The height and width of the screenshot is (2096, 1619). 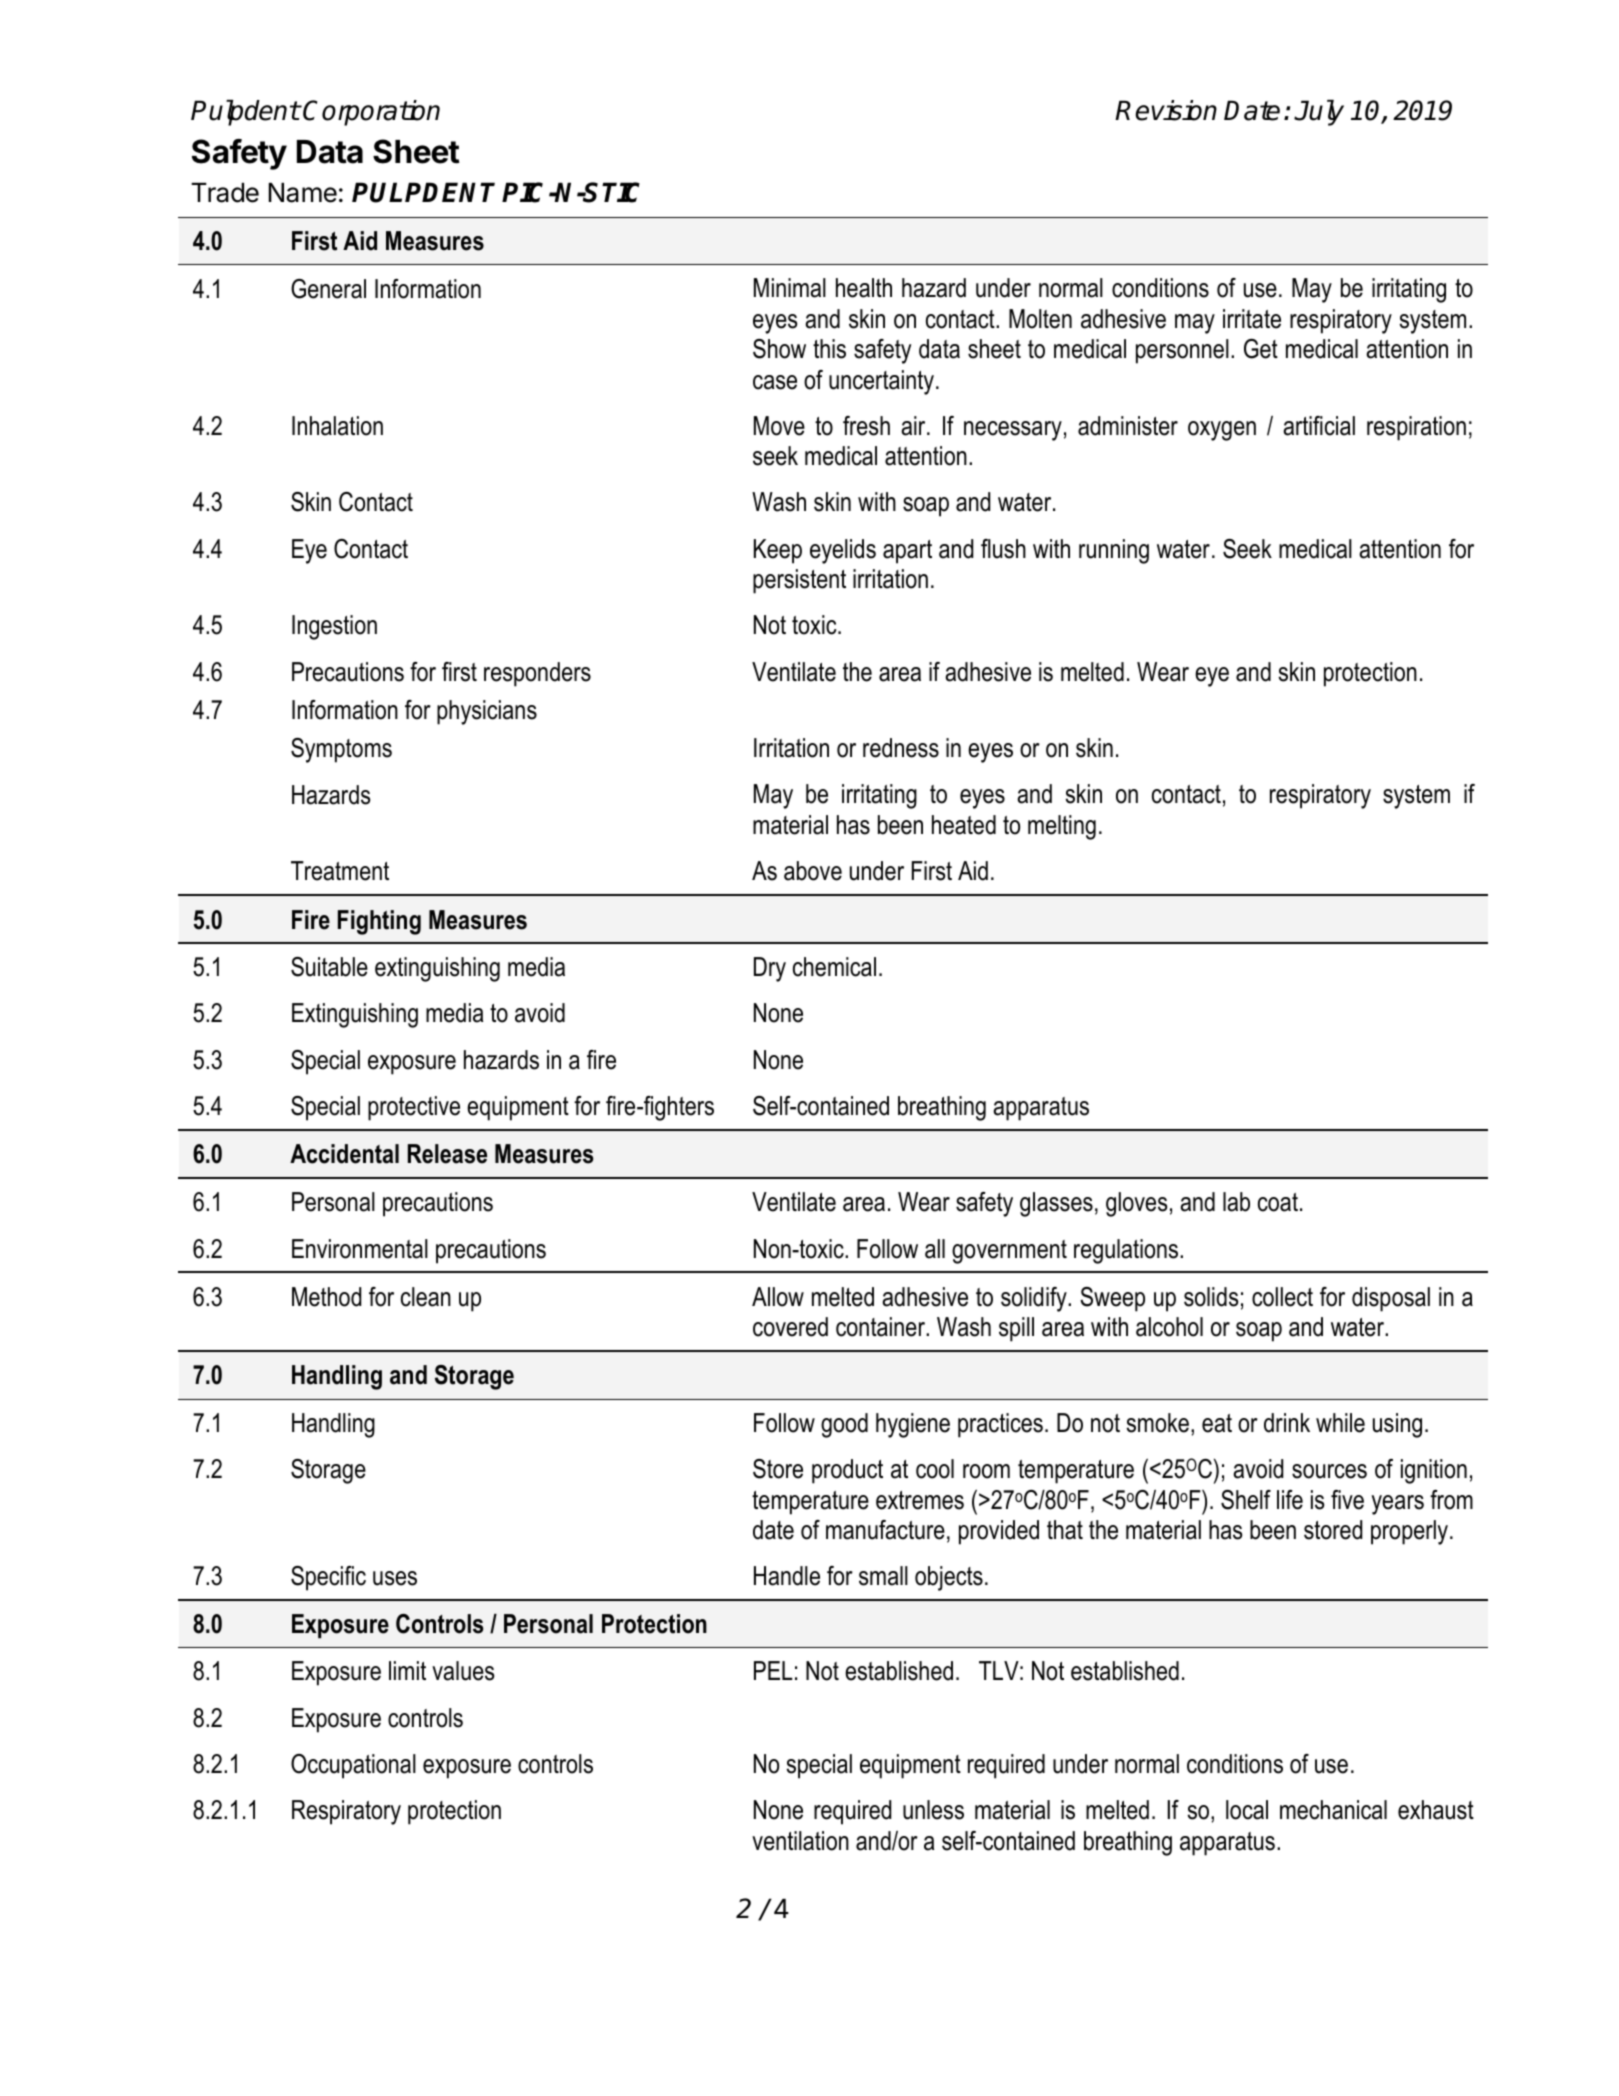 I want to click on mechanical, so click(x=1333, y=1810).
